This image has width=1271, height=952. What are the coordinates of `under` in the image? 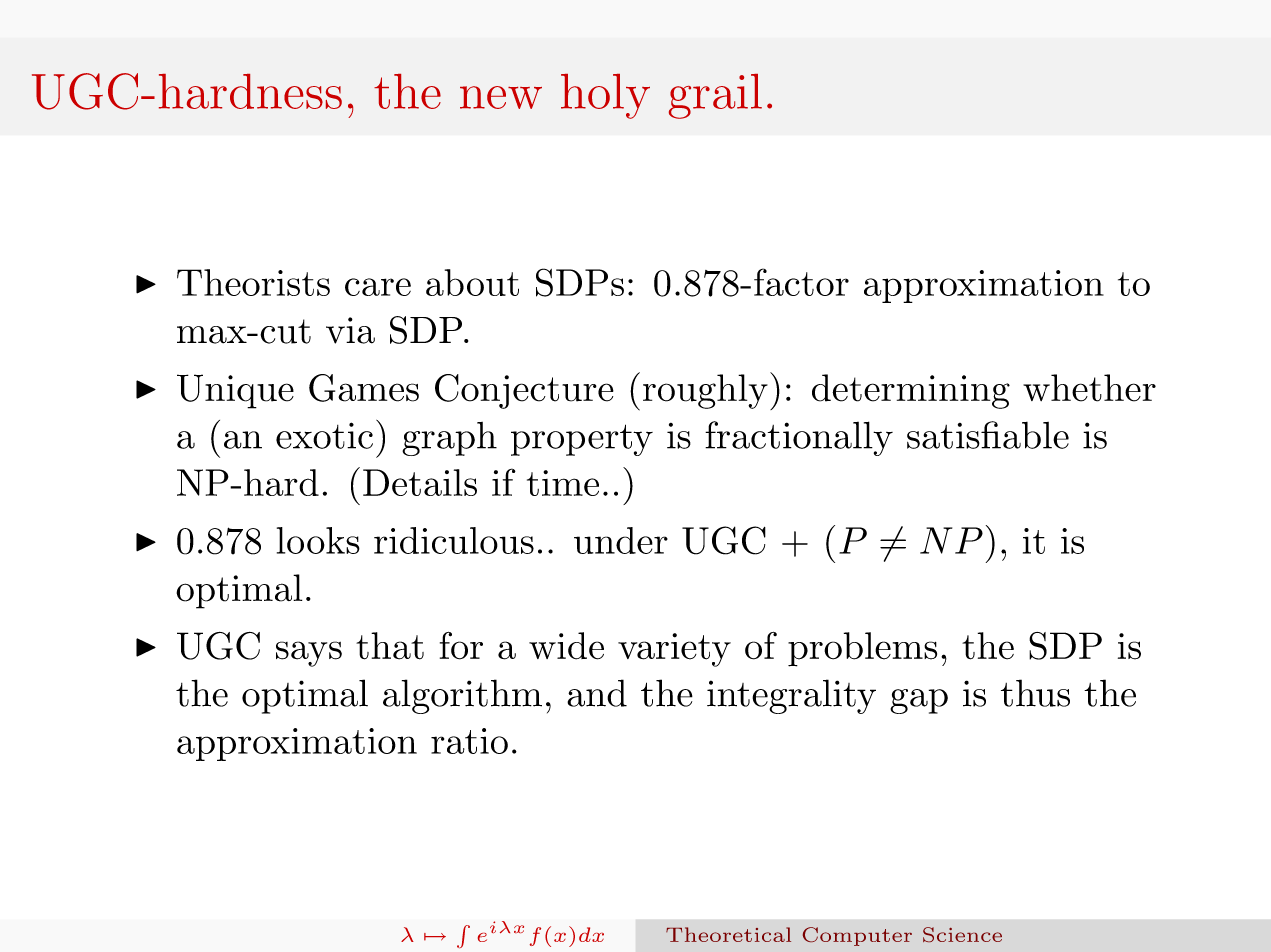 It's located at (621, 540).
